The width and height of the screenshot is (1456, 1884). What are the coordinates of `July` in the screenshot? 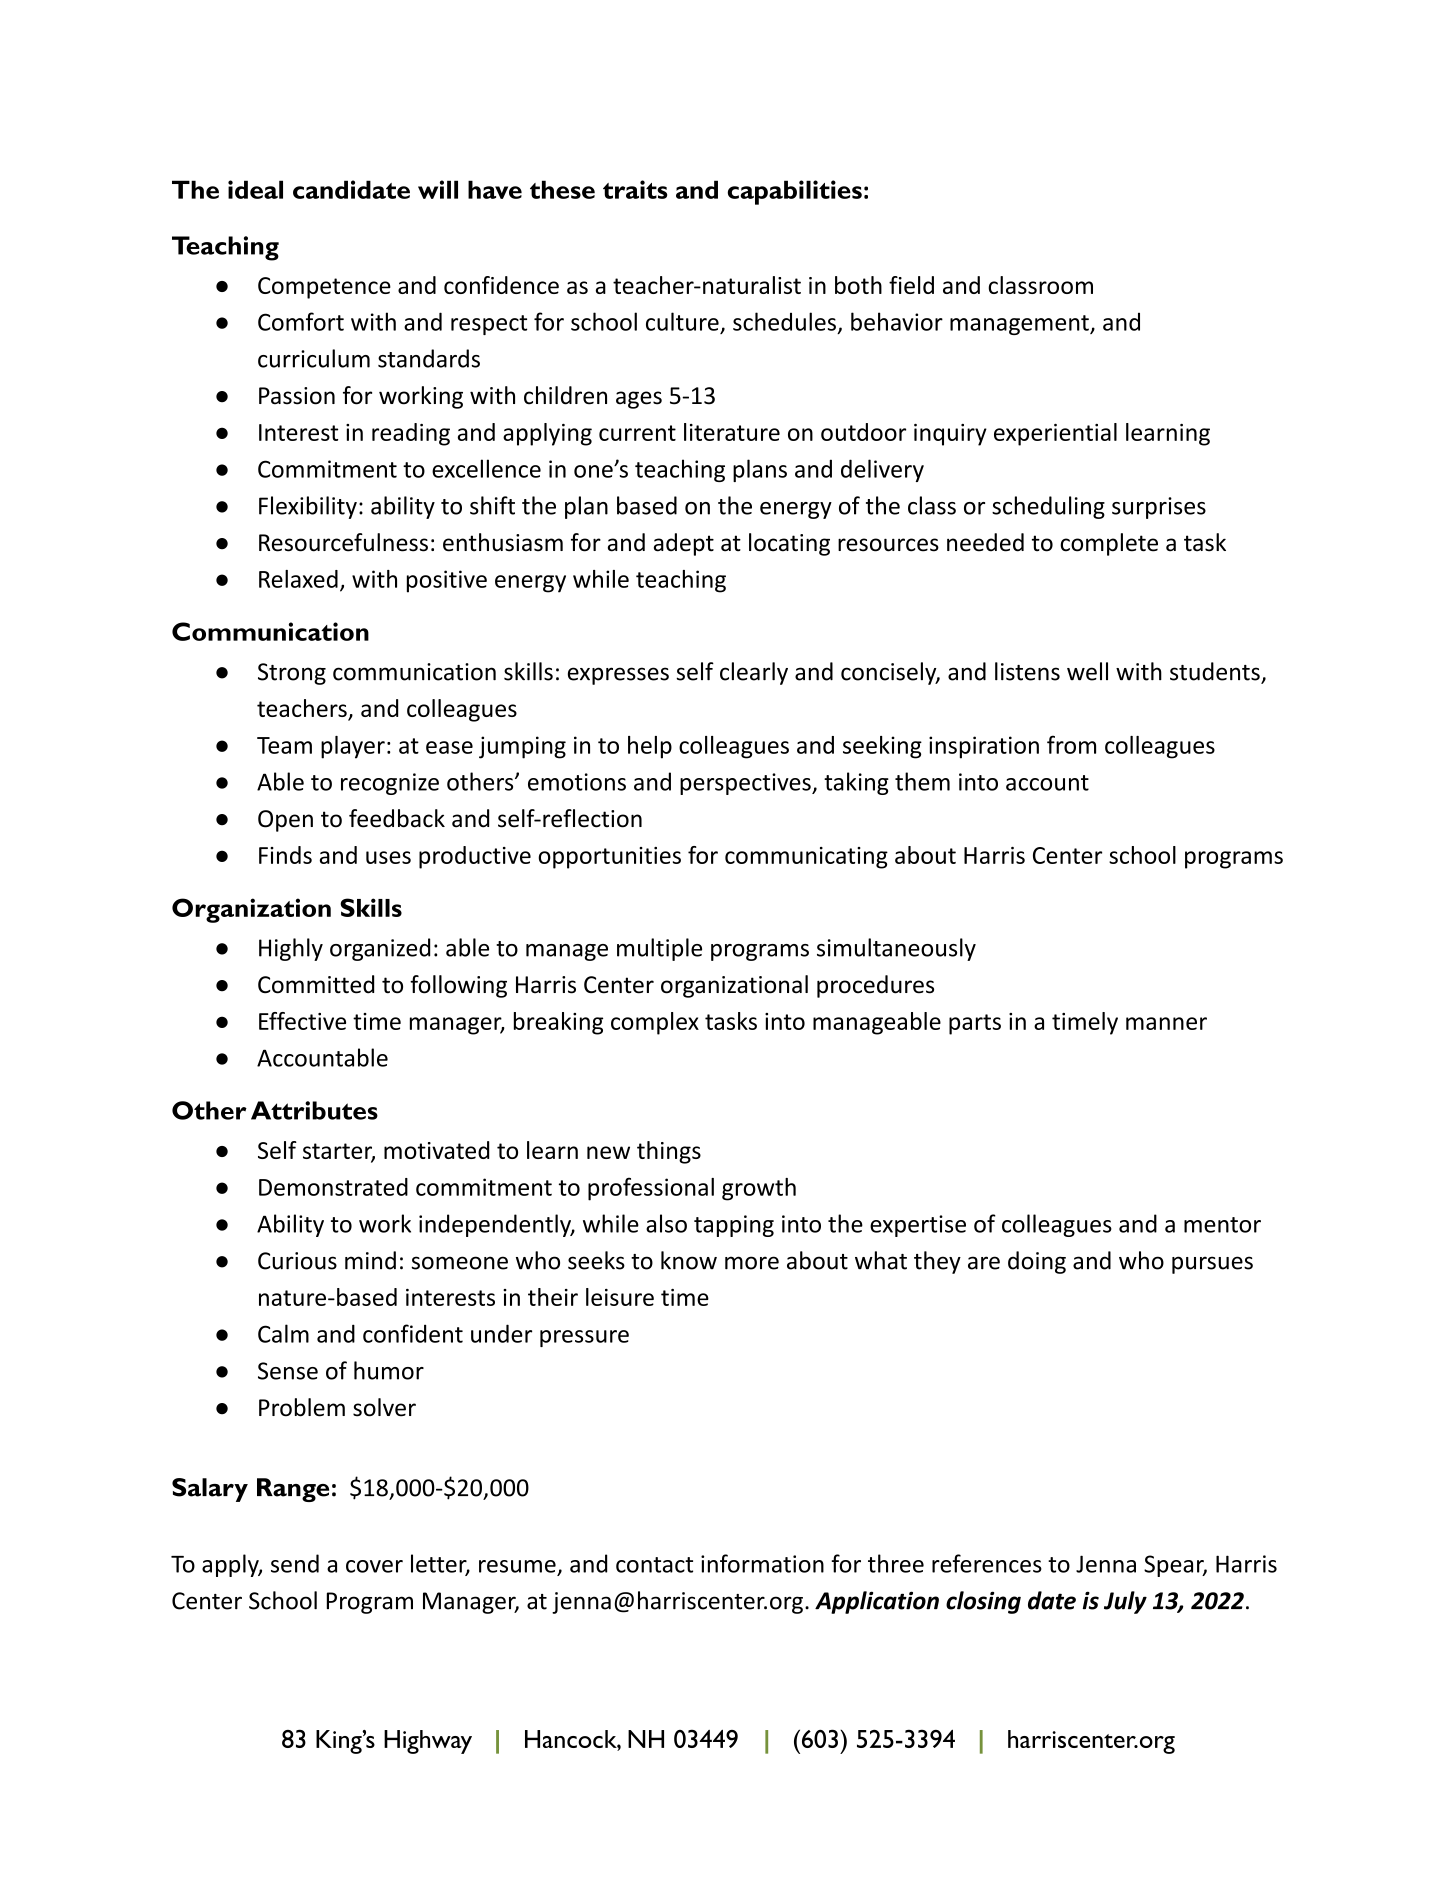 It's located at (1125, 1602).
